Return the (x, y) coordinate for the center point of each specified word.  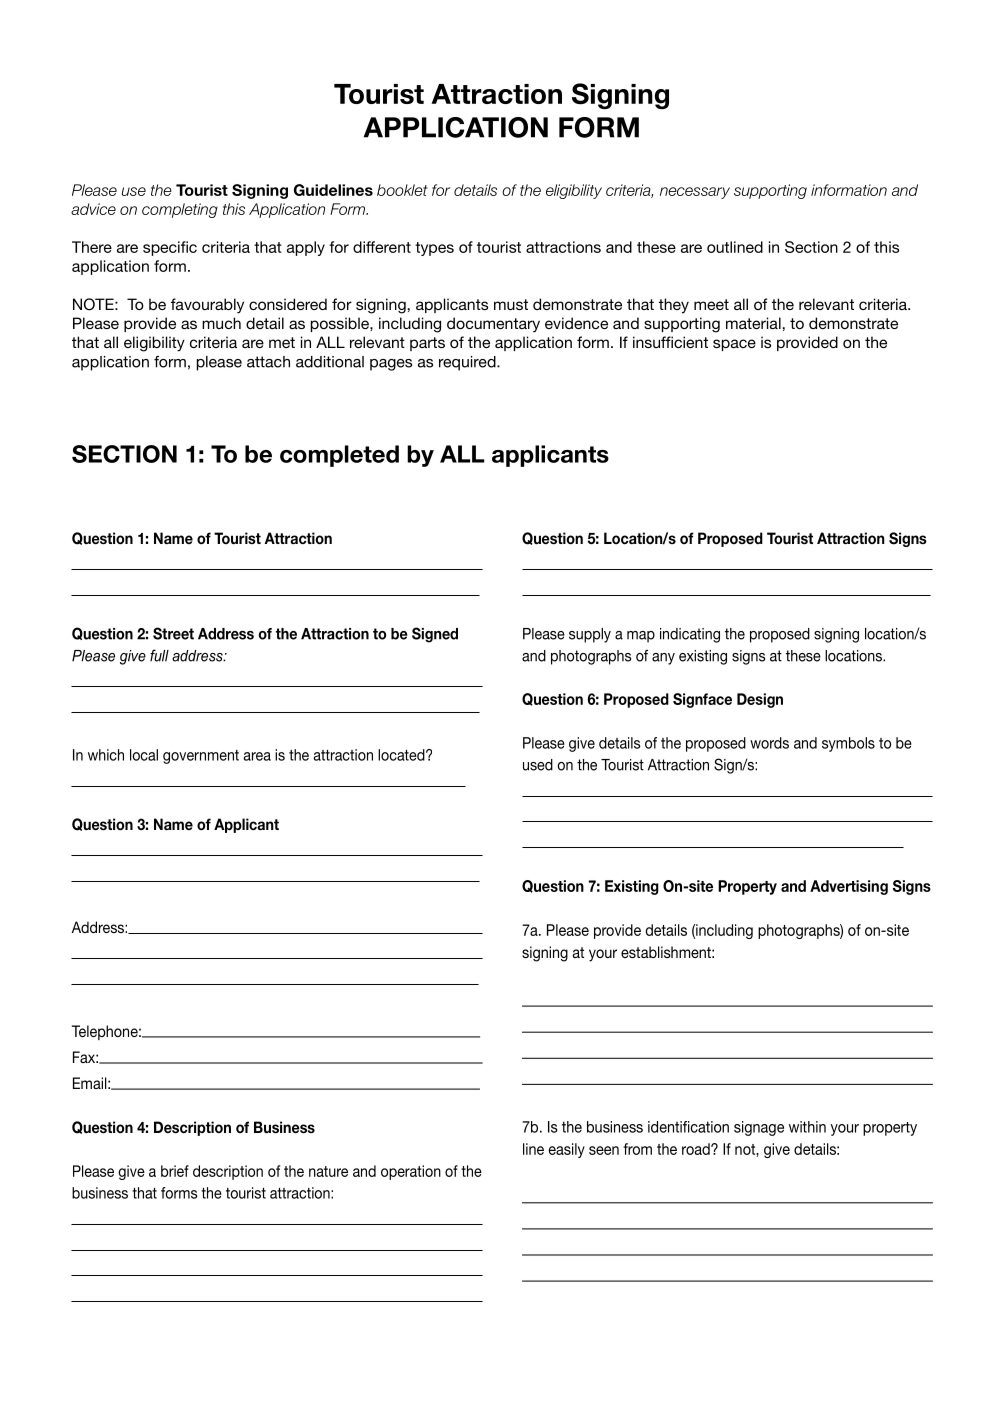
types (434, 249)
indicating (690, 635)
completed (339, 456)
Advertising (849, 887)
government (201, 757)
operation (411, 1172)
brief (175, 1171)
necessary (695, 193)
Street (173, 633)
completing (180, 210)
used (538, 765)
